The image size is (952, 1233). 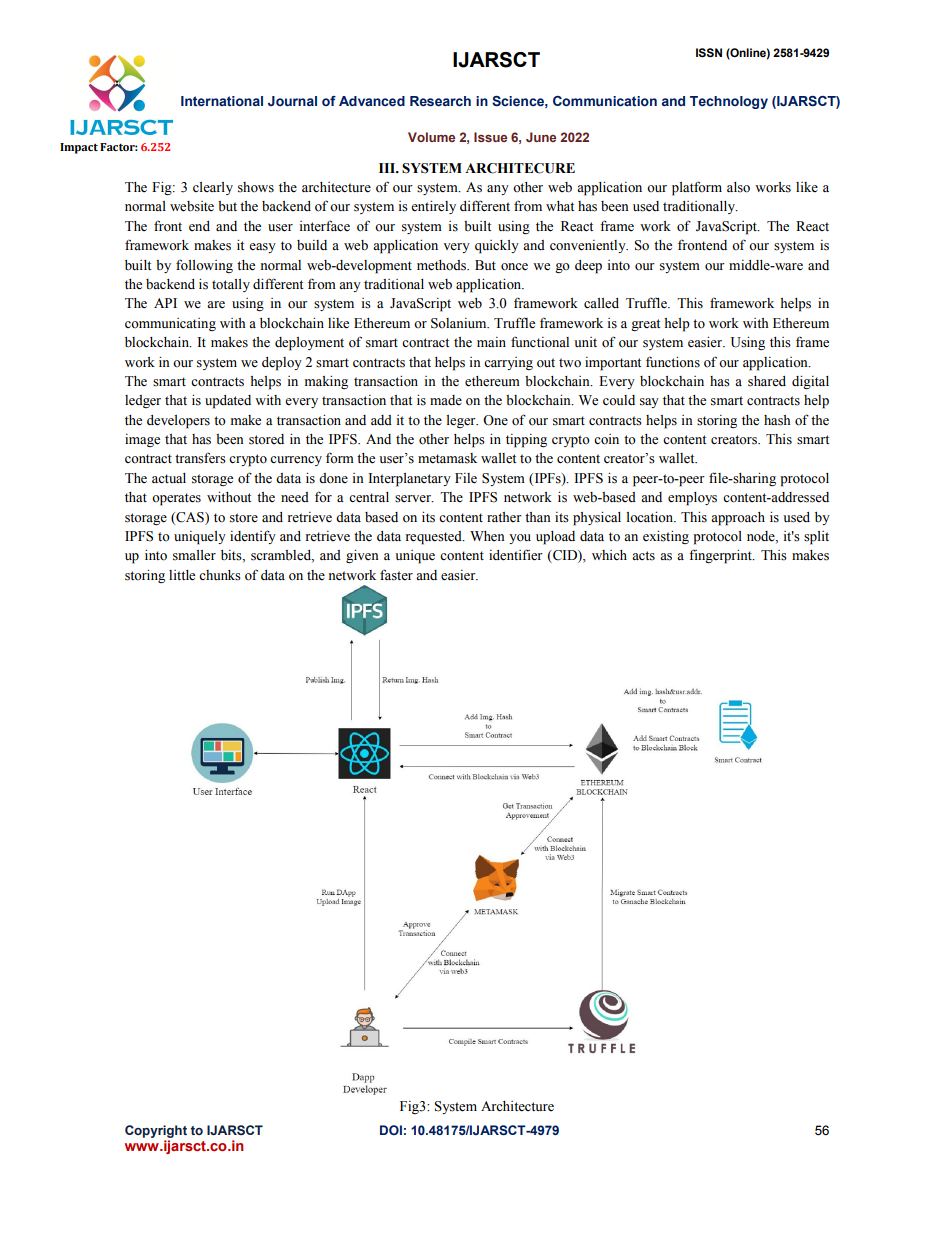 What do you see at coordinates (396, 575) in the screenshot?
I see `faster` at bounding box center [396, 575].
